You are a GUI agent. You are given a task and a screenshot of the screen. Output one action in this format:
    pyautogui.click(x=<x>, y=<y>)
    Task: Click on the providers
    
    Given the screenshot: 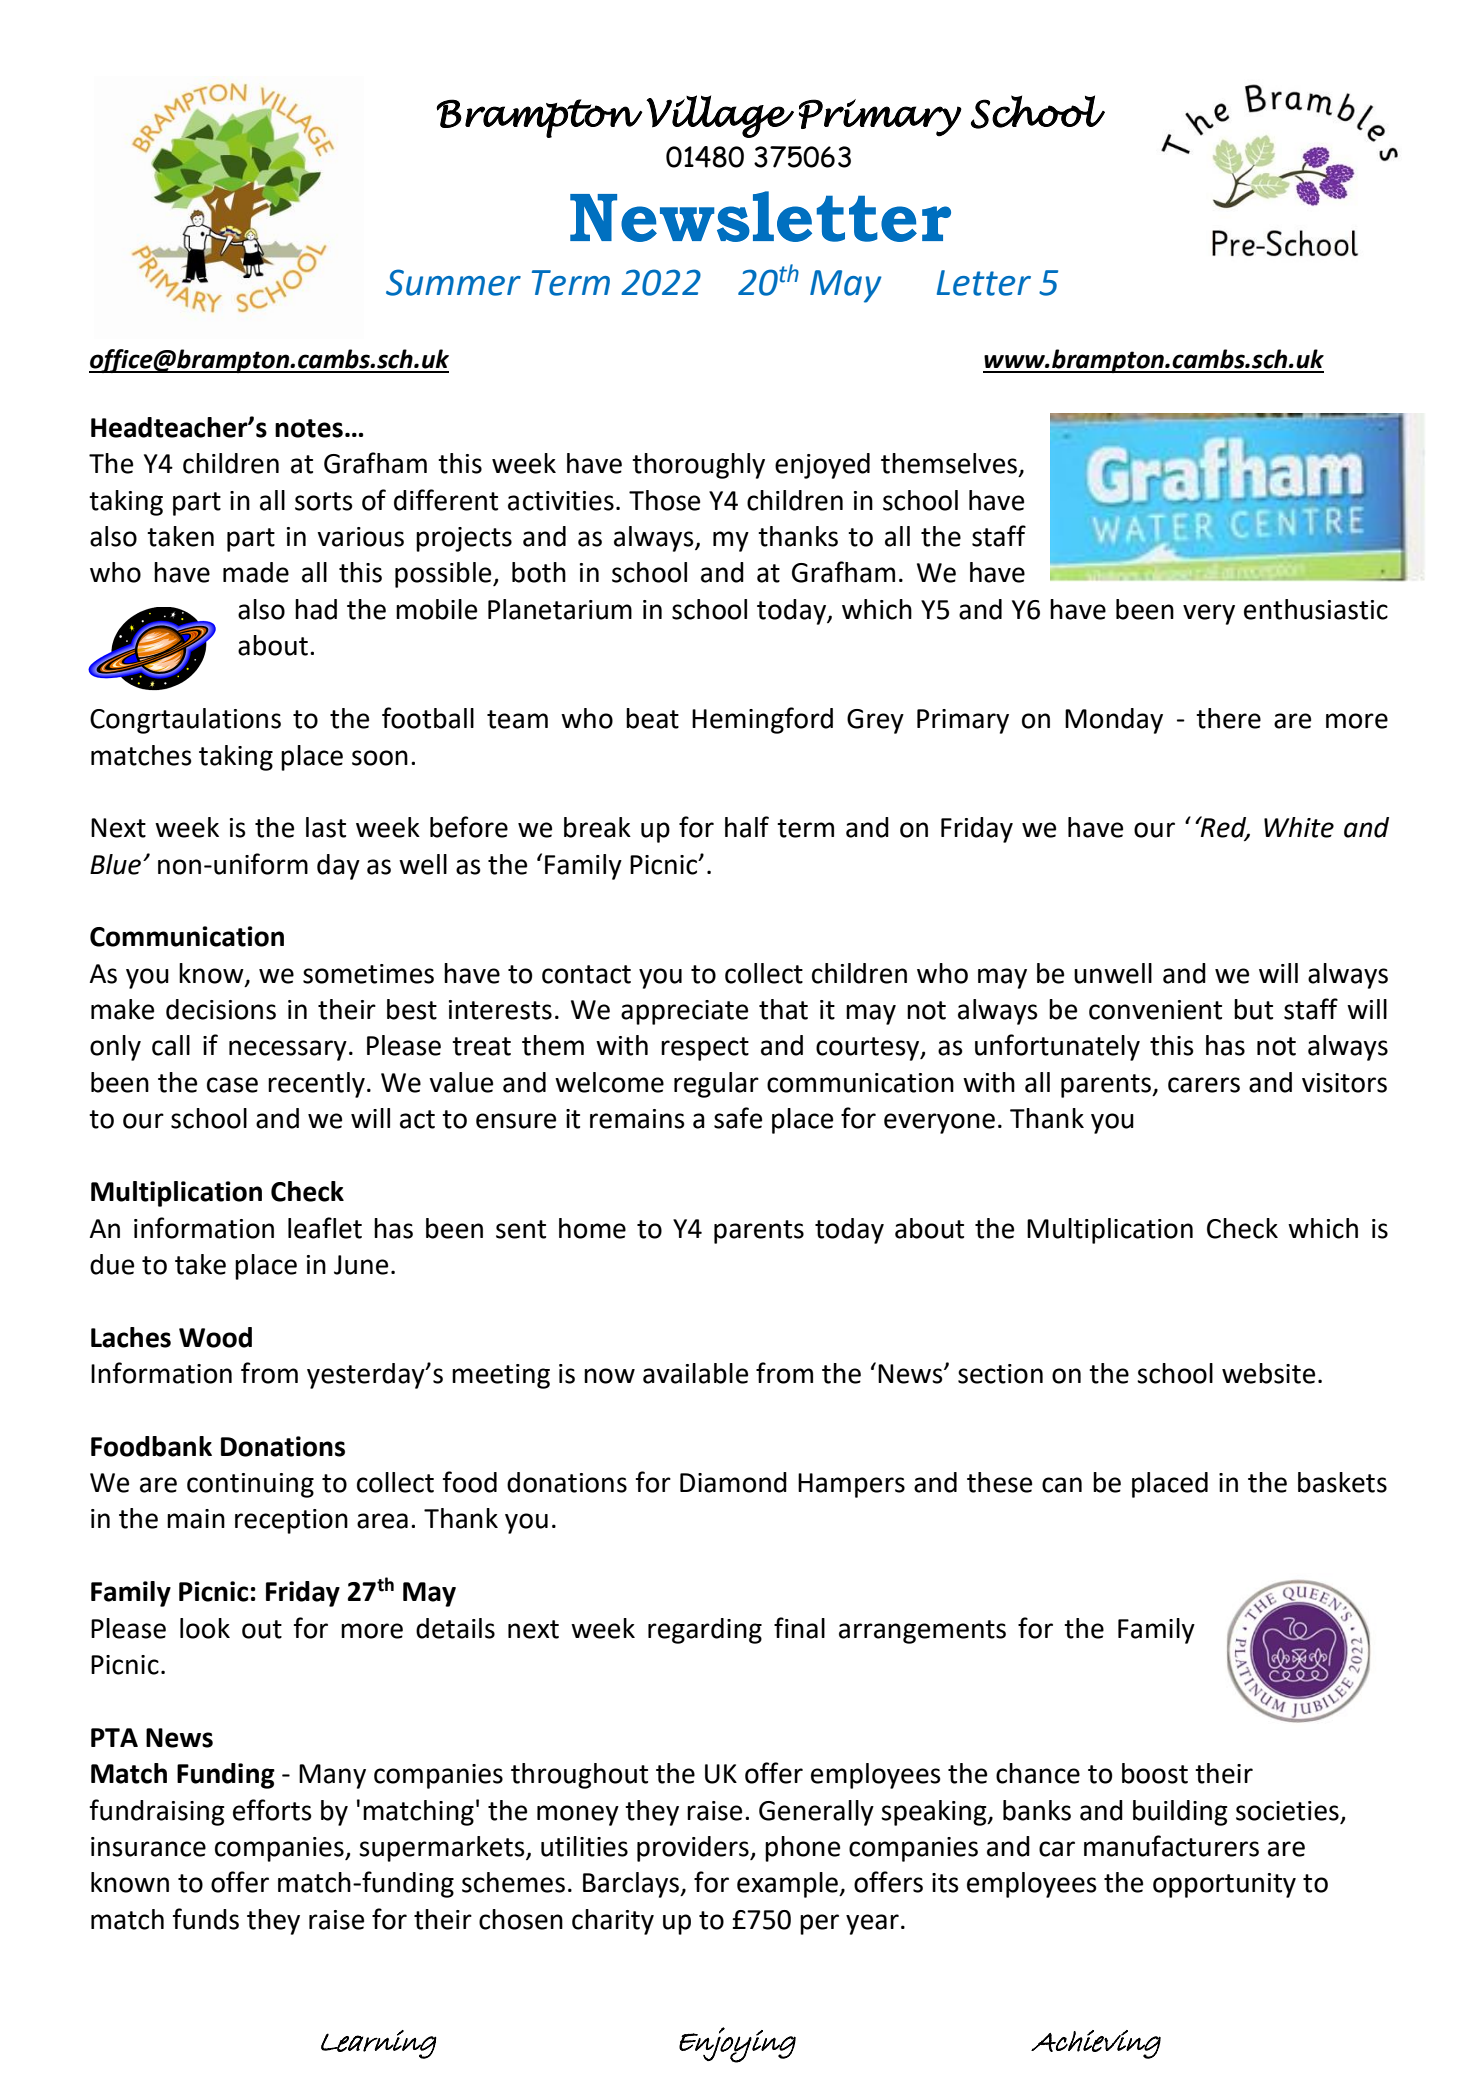 What is the action you would take?
    pyautogui.click(x=694, y=1849)
